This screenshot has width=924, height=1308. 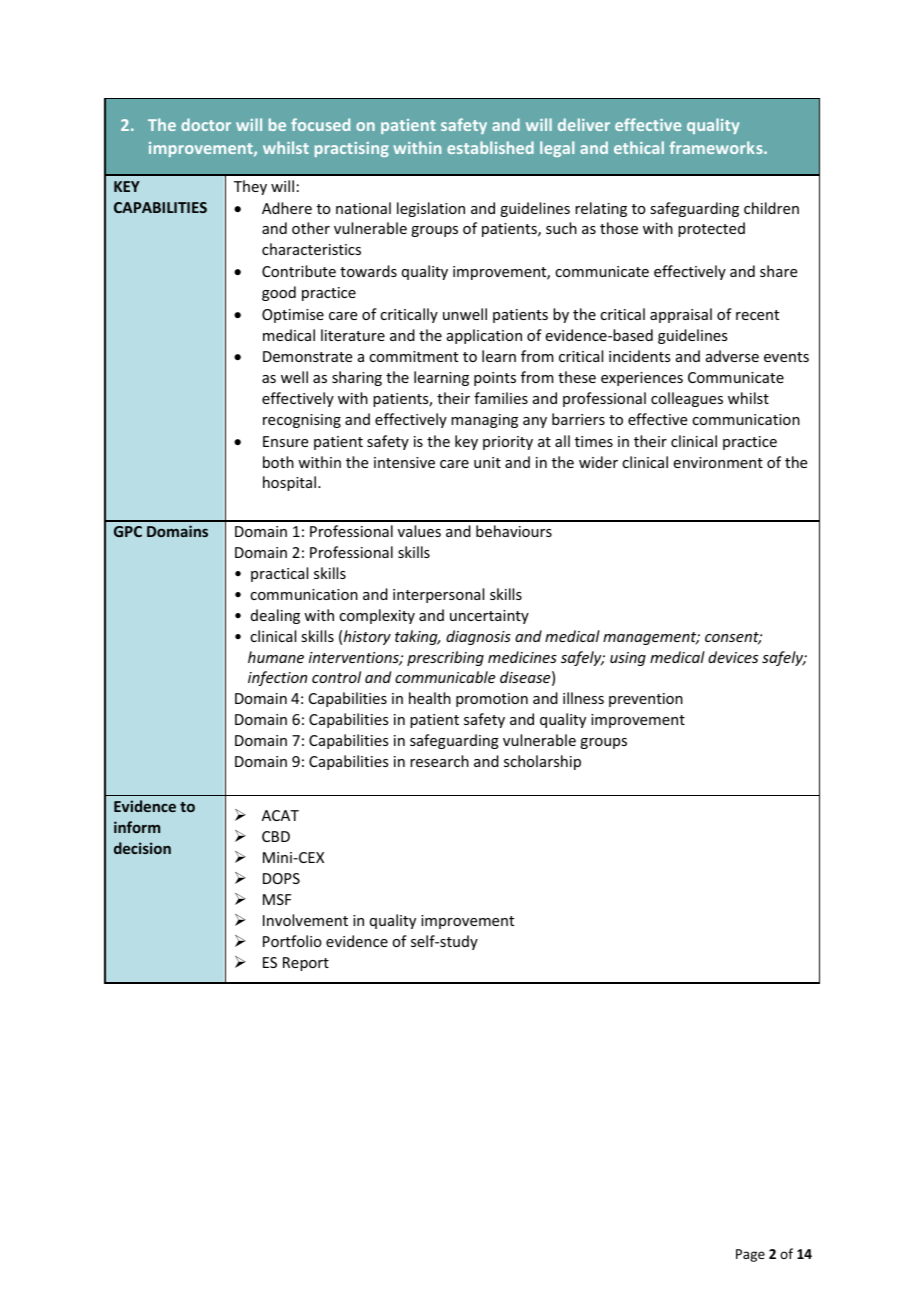 What do you see at coordinates (717, 147) in the screenshot?
I see `frameworks` at bounding box center [717, 147].
